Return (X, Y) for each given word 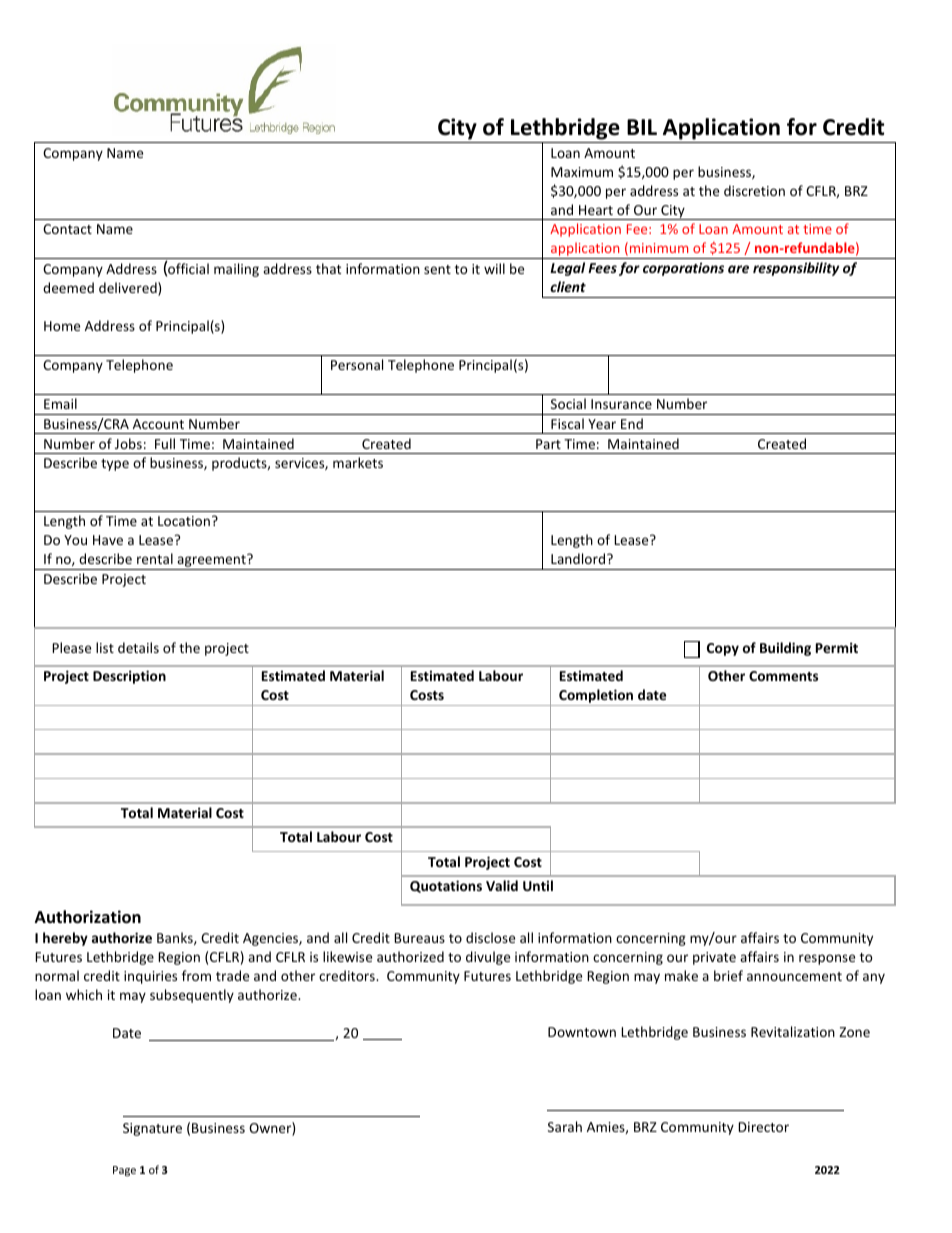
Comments (783, 676)
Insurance (621, 404)
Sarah (565, 1126)
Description (129, 677)
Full (165, 443)
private (714, 958)
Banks (176, 938)
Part (548, 444)
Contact (67, 229)
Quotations (446, 886)
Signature (152, 1129)
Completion (596, 697)
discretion (754, 190)
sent (437, 269)
